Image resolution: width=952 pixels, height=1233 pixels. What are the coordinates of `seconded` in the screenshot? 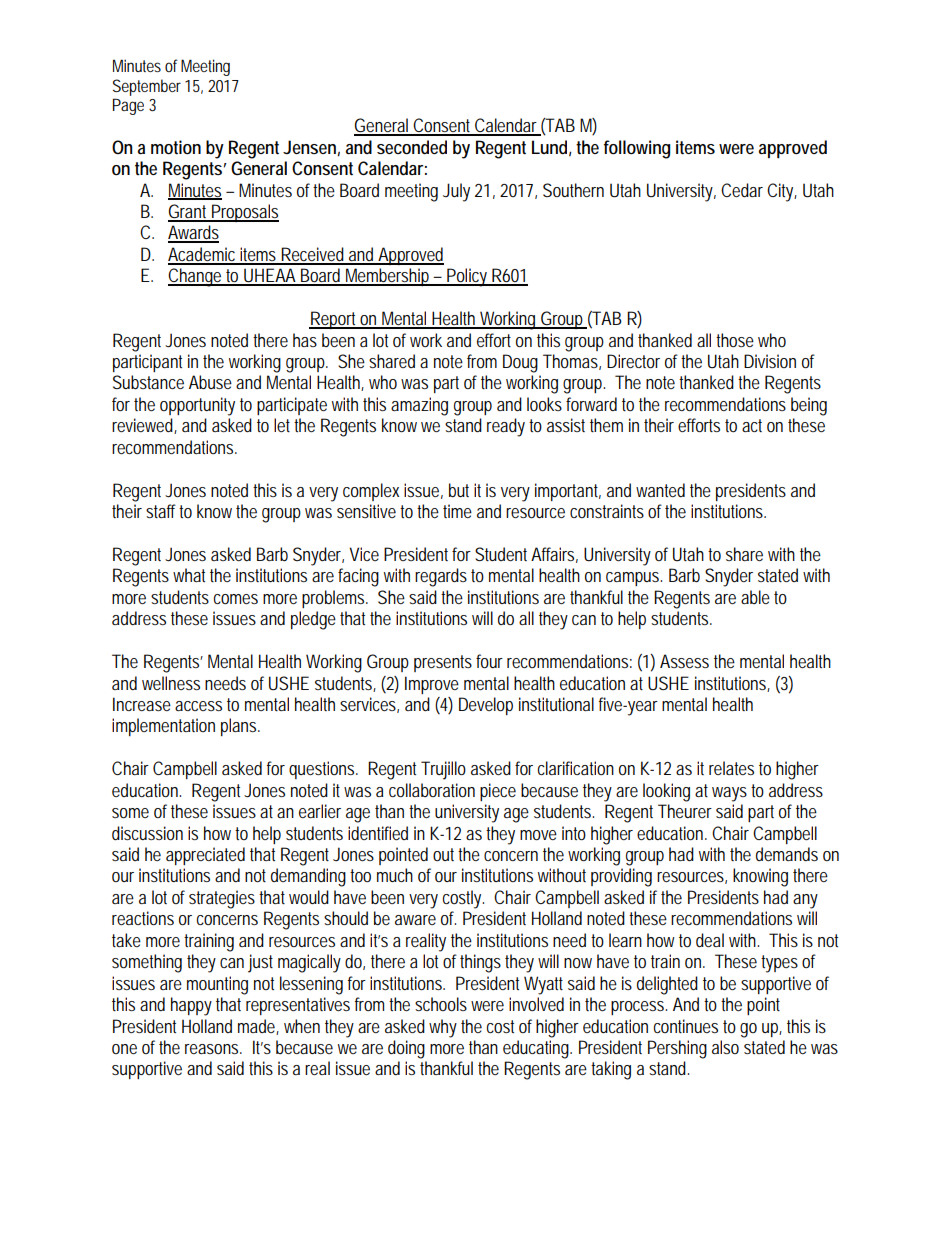 It's located at (412, 147).
